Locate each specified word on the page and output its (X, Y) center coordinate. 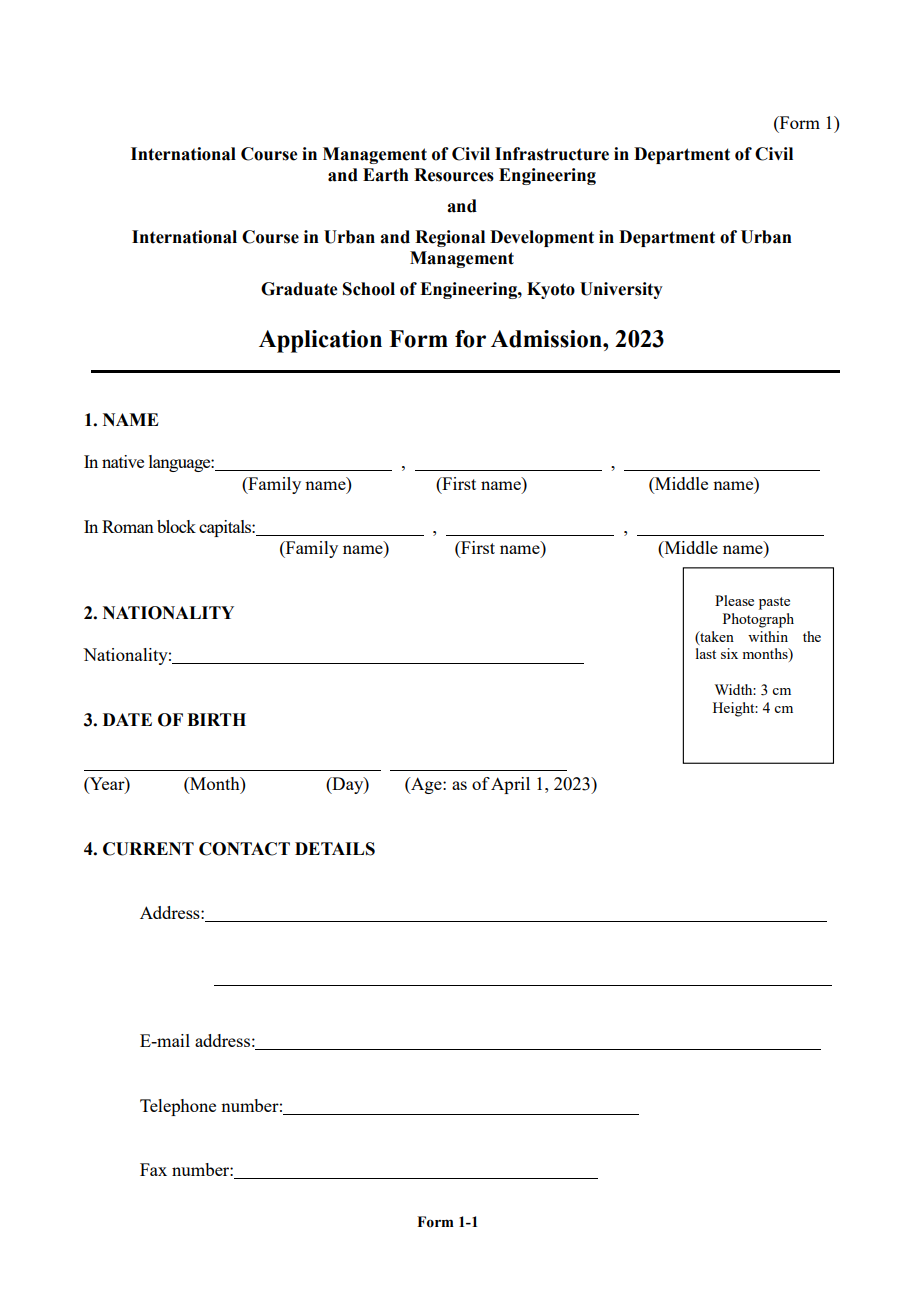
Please (734, 600)
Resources (454, 175)
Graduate (299, 289)
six (729, 653)
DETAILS (335, 849)
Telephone (178, 1107)
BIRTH (216, 719)
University (621, 290)
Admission (547, 339)
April (510, 785)
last (706, 653)
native (123, 461)
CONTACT (244, 849)
